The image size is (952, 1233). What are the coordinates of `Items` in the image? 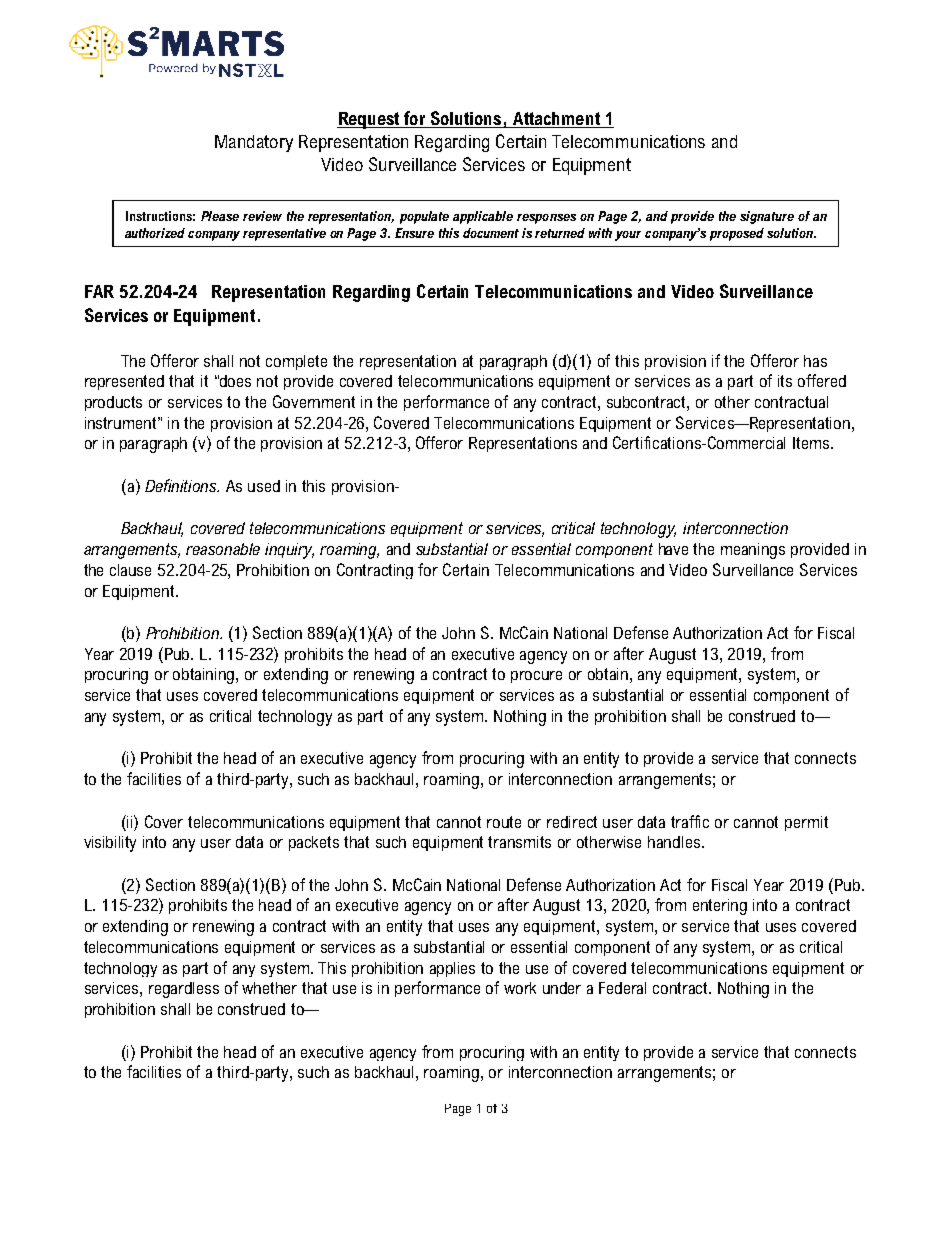 It's located at (812, 443).
